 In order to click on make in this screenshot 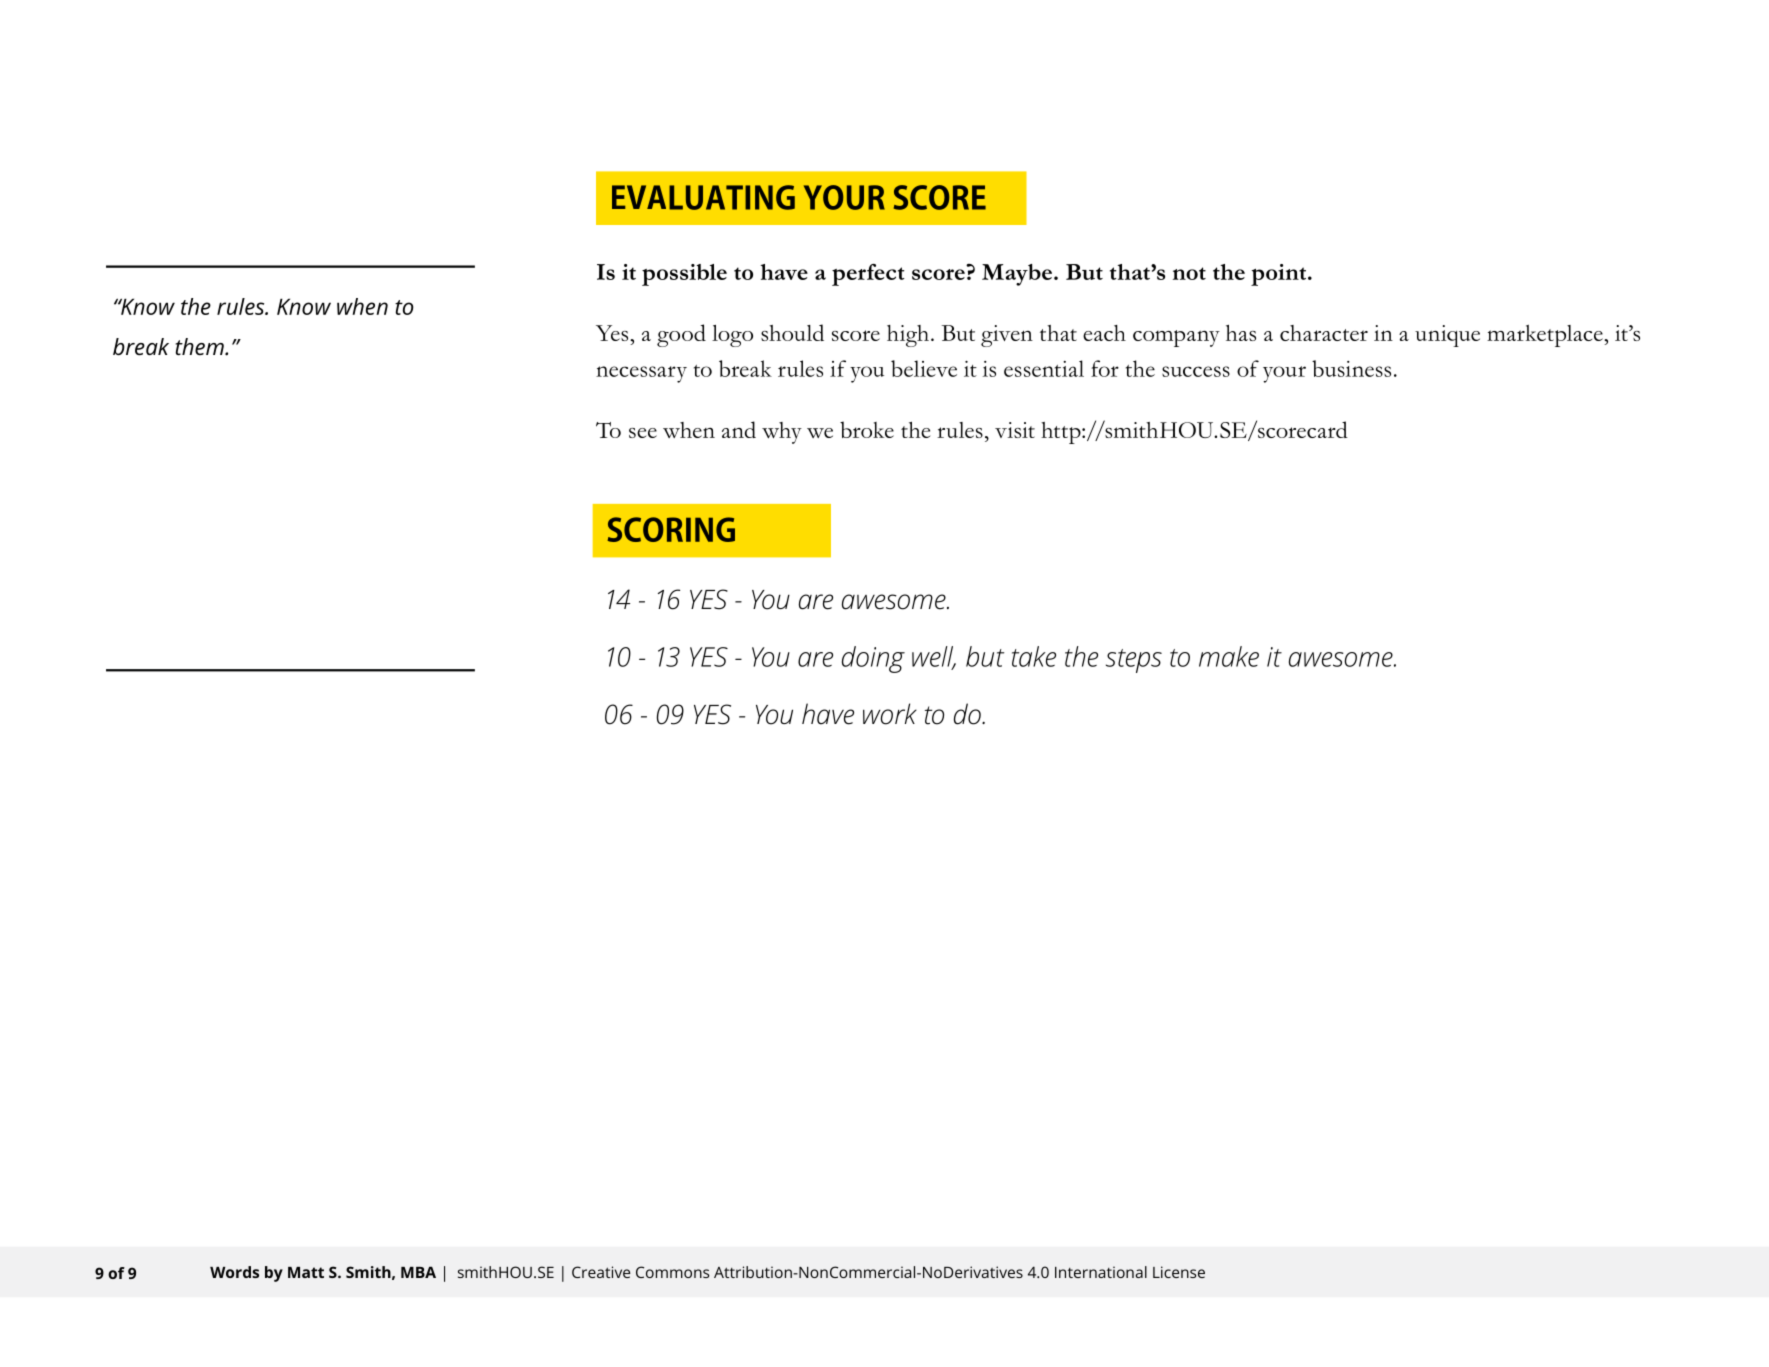, I will do `click(1229, 656)`.
